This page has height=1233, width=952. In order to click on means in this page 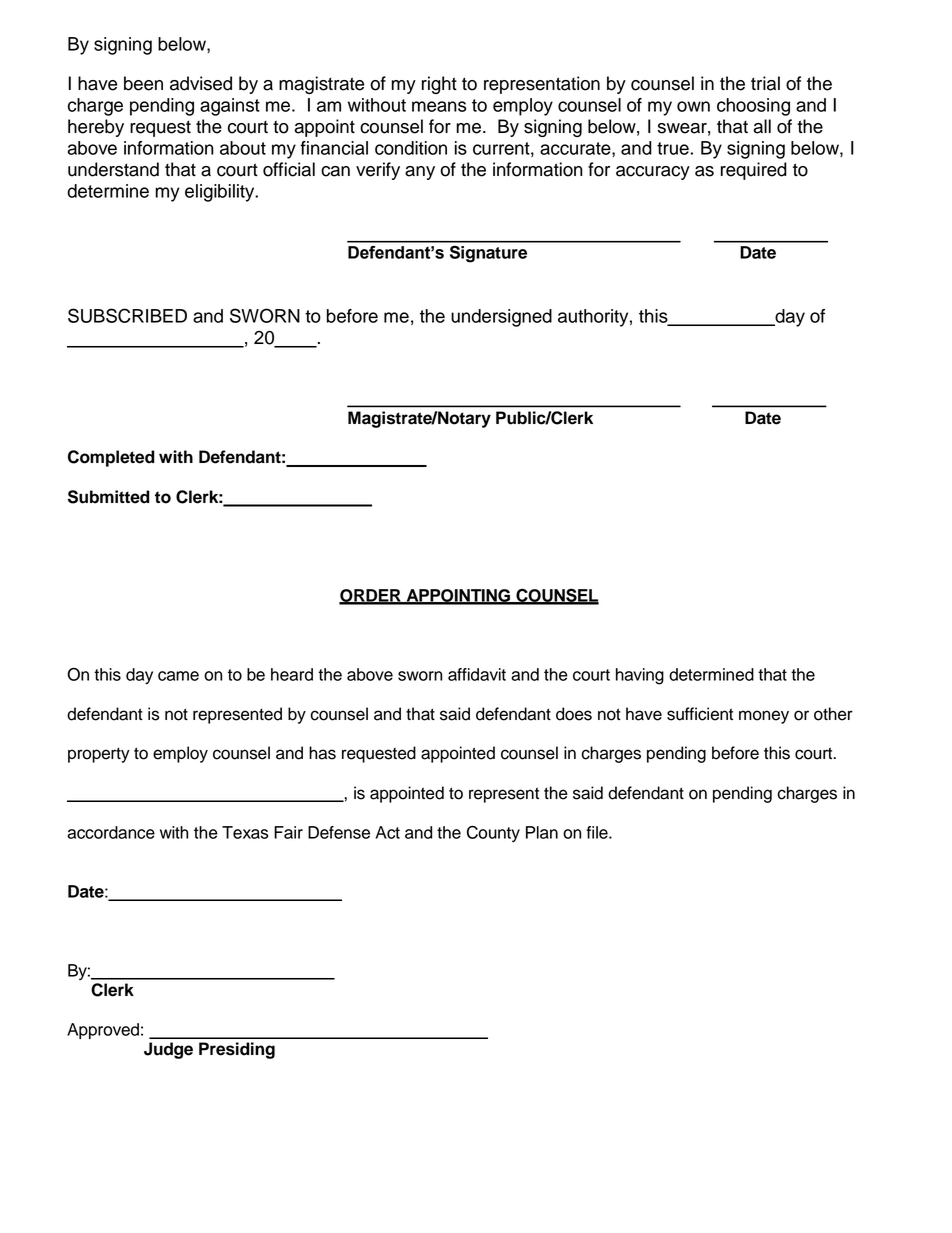, I will do `click(439, 106)`.
